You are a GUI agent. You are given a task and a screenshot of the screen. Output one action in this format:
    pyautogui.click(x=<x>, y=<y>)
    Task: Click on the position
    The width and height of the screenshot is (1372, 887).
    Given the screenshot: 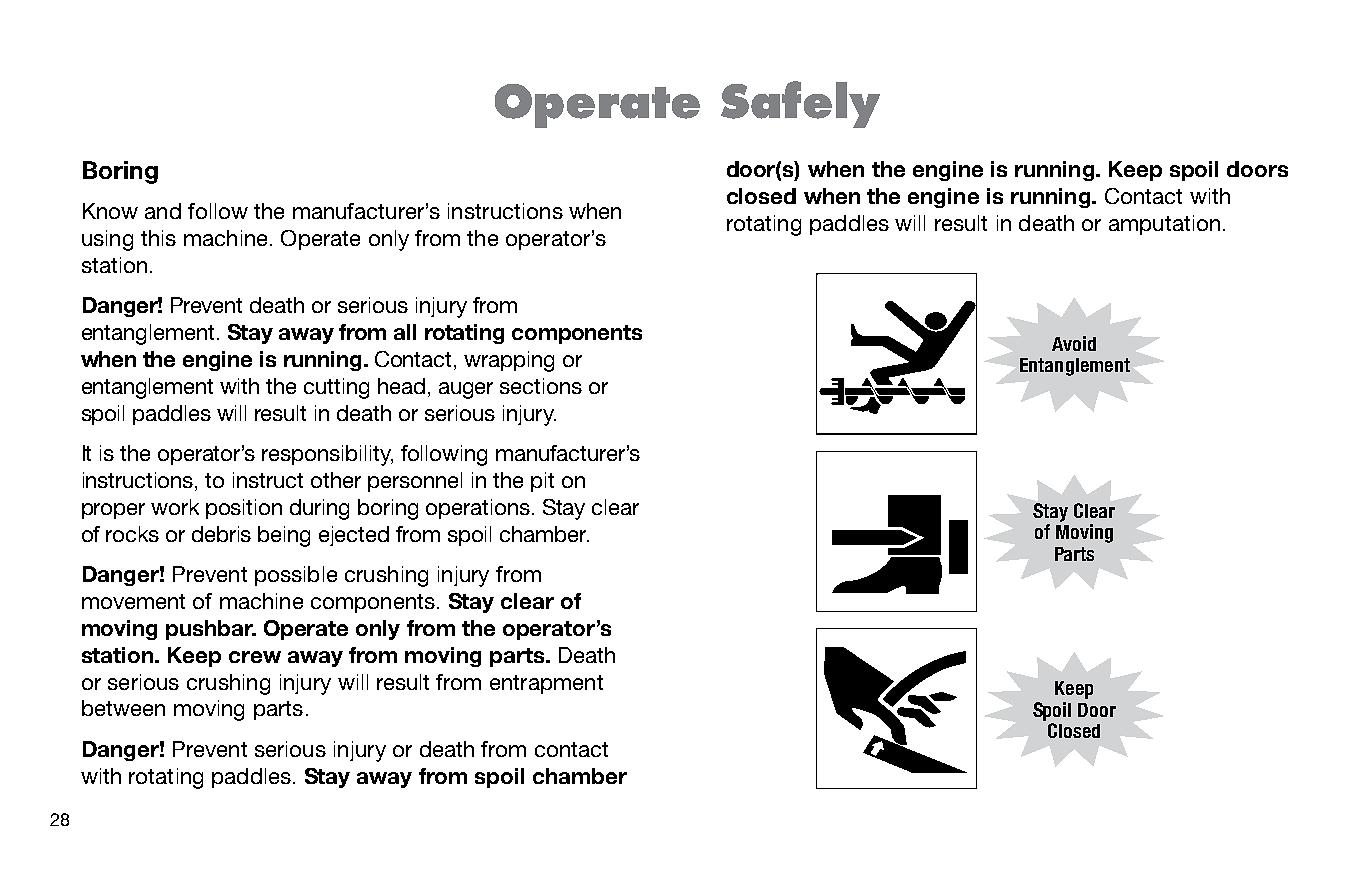 What is the action you would take?
    pyautogui.click(x=244, y=509)
